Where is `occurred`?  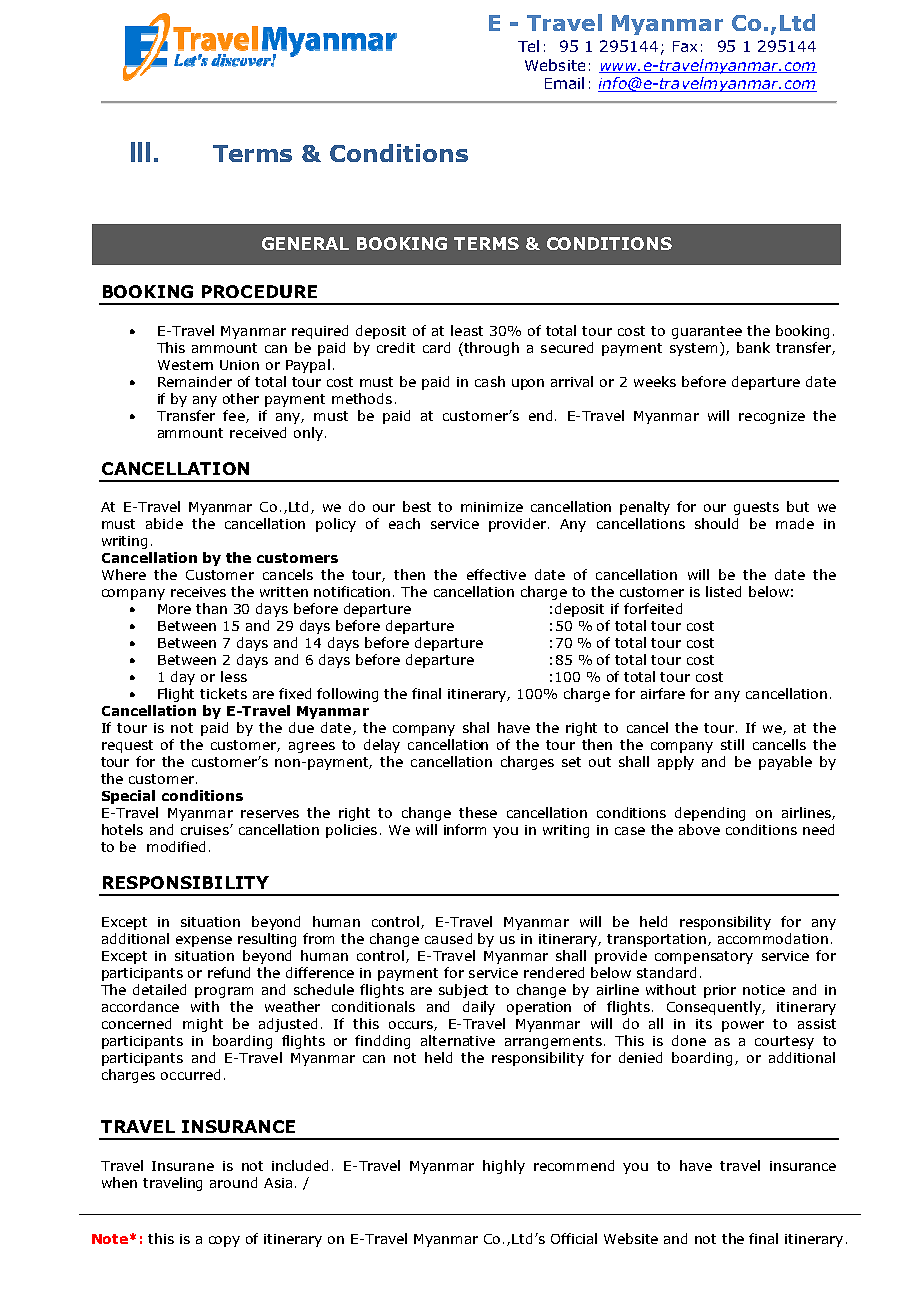 occurred is located at coordinates (190, 1074).
